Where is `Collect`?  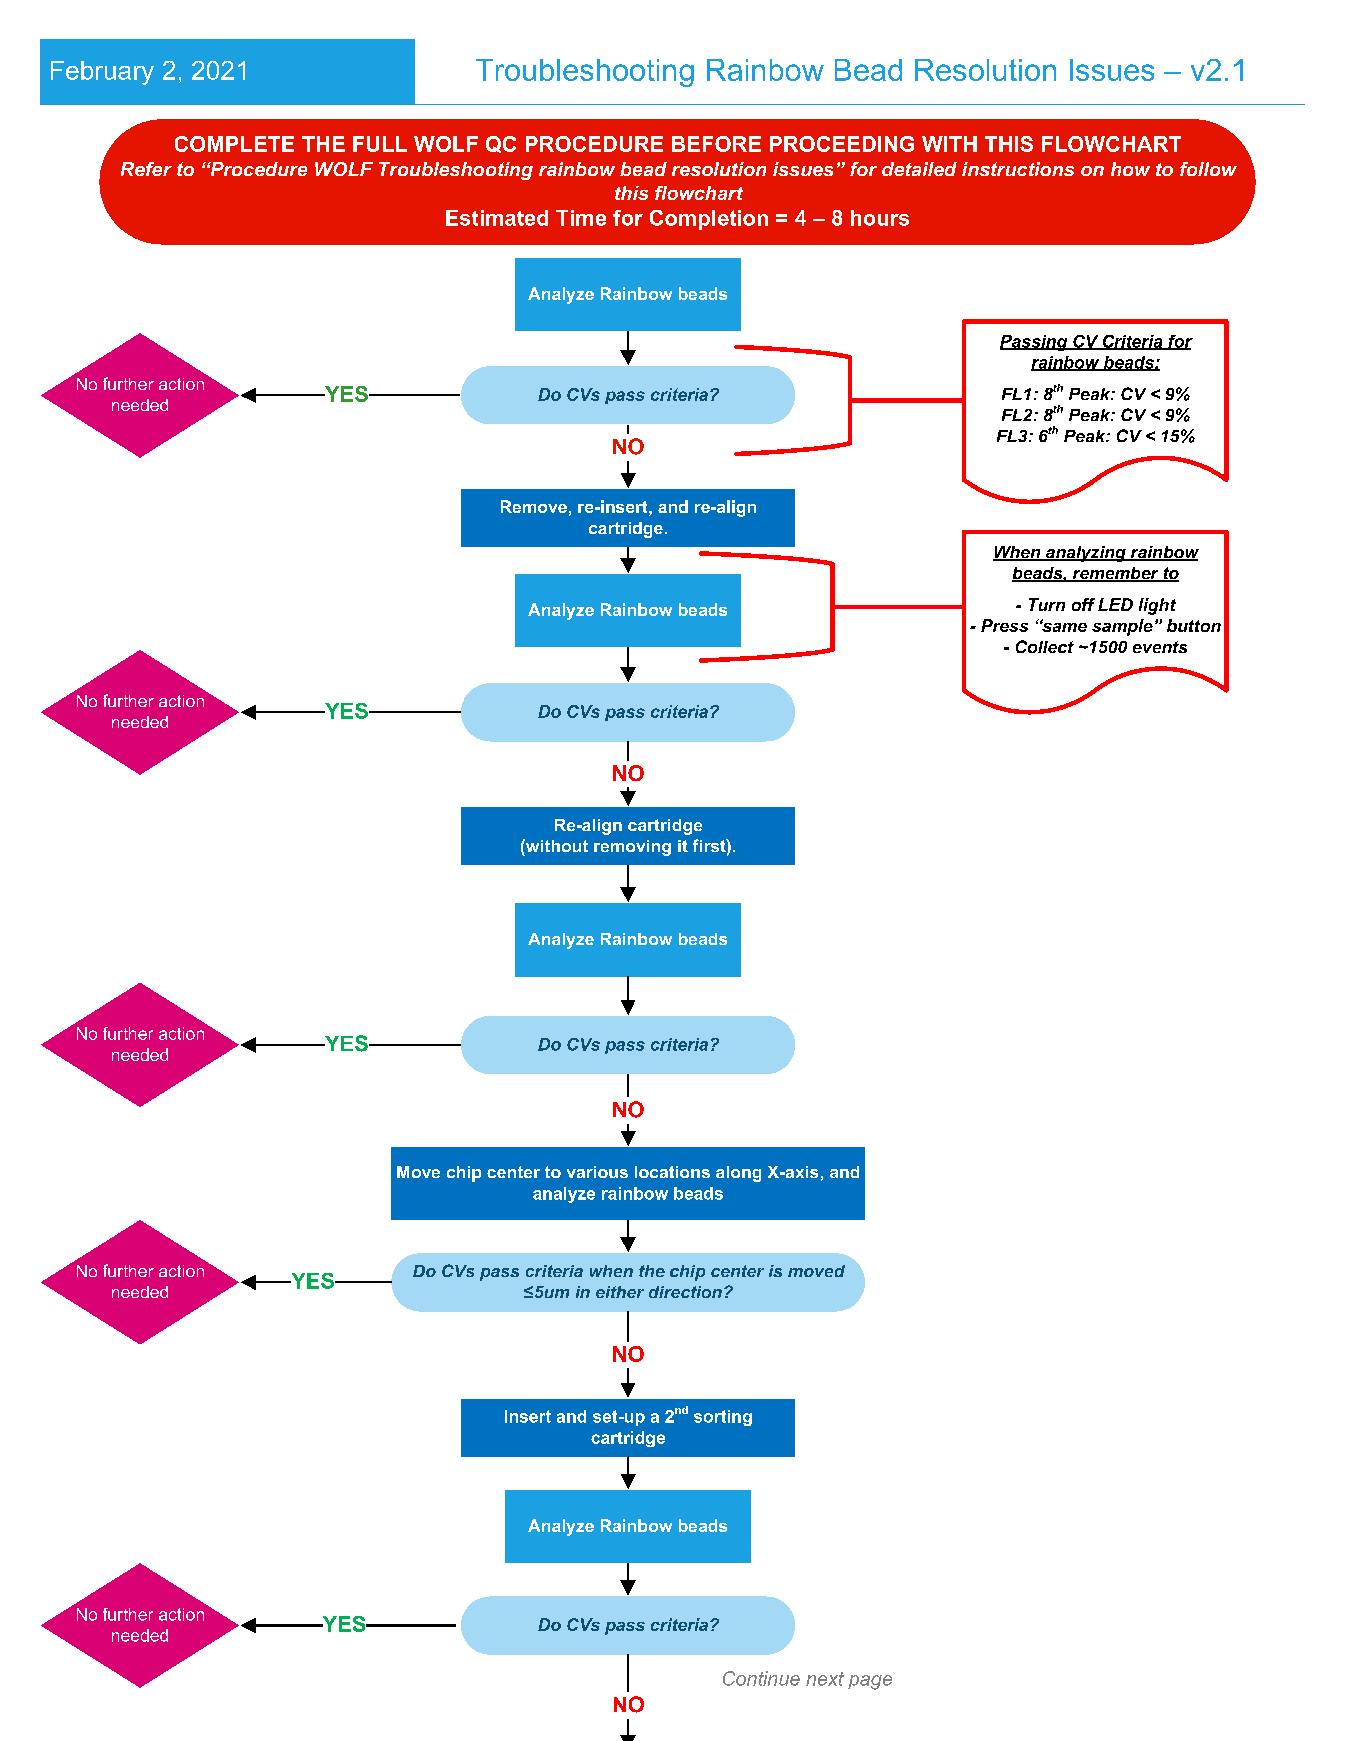
Collect is located at coordinates (1045, 646).
